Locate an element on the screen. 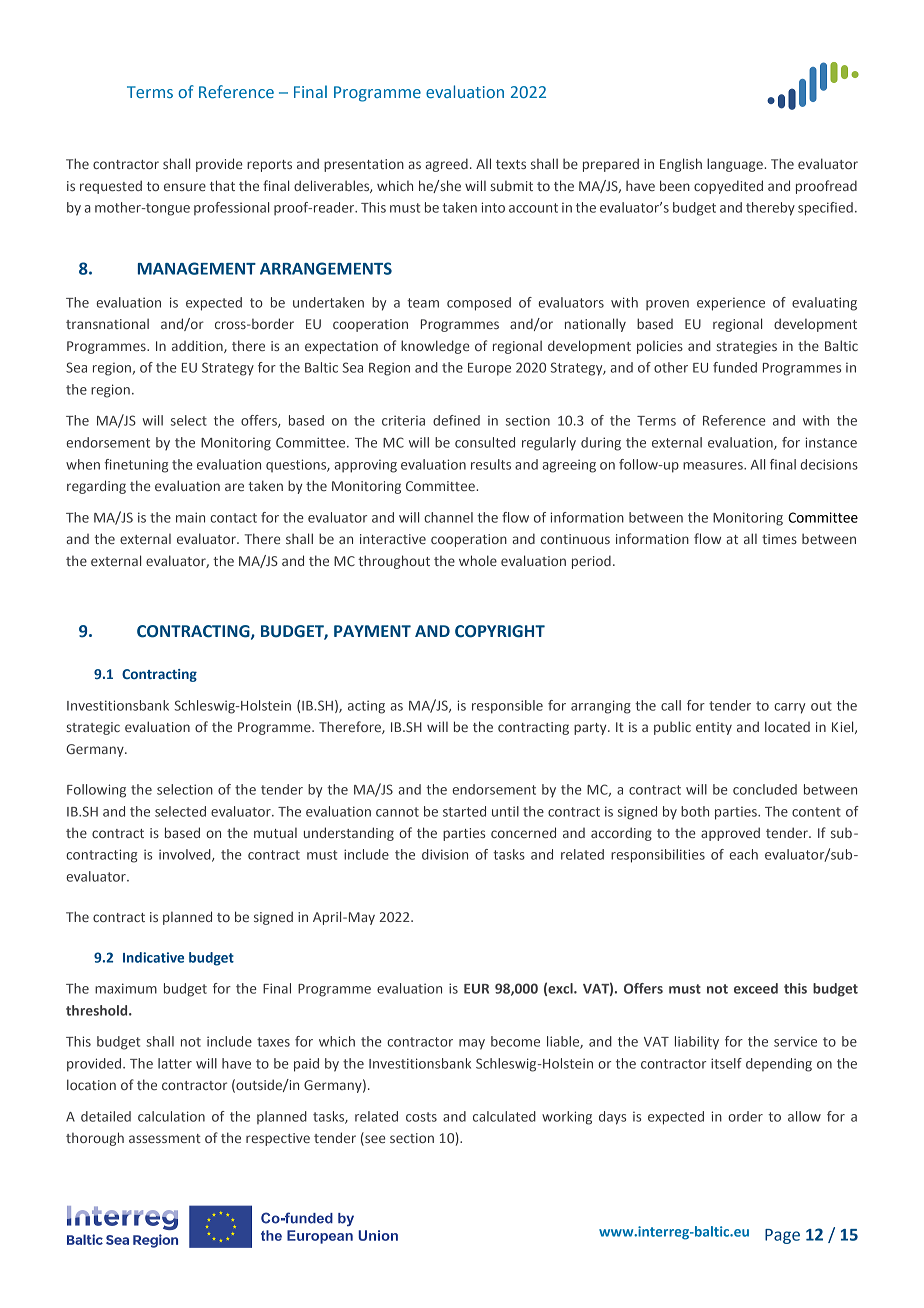 The image size is (924, 1308). entity is located at coordinates (714, 728).
